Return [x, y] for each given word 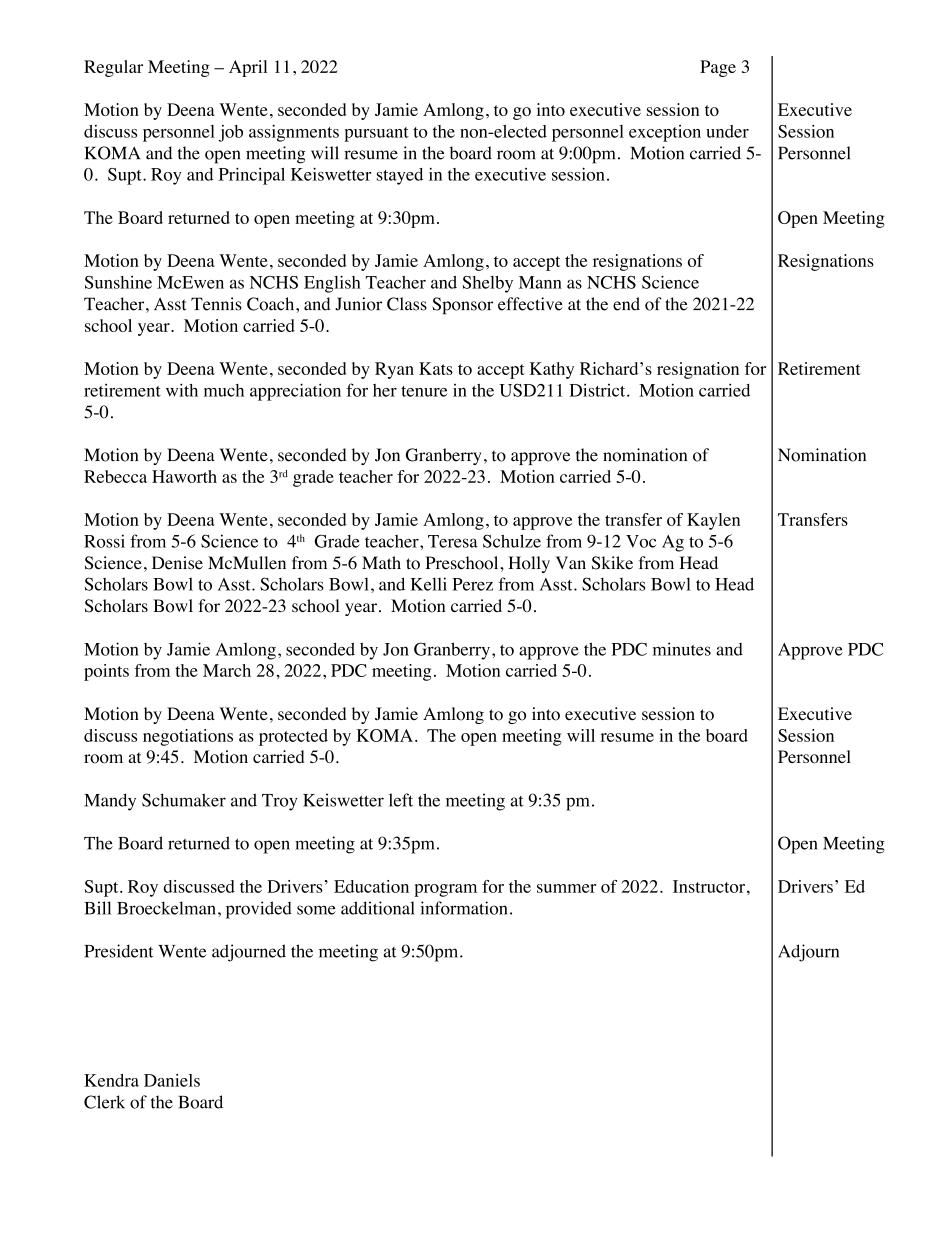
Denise [177, 563]
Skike [612, 563]
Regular [113, 68]
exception [665, 133]
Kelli [429, 584]
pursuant [376, 134]
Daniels [172, 1080]
